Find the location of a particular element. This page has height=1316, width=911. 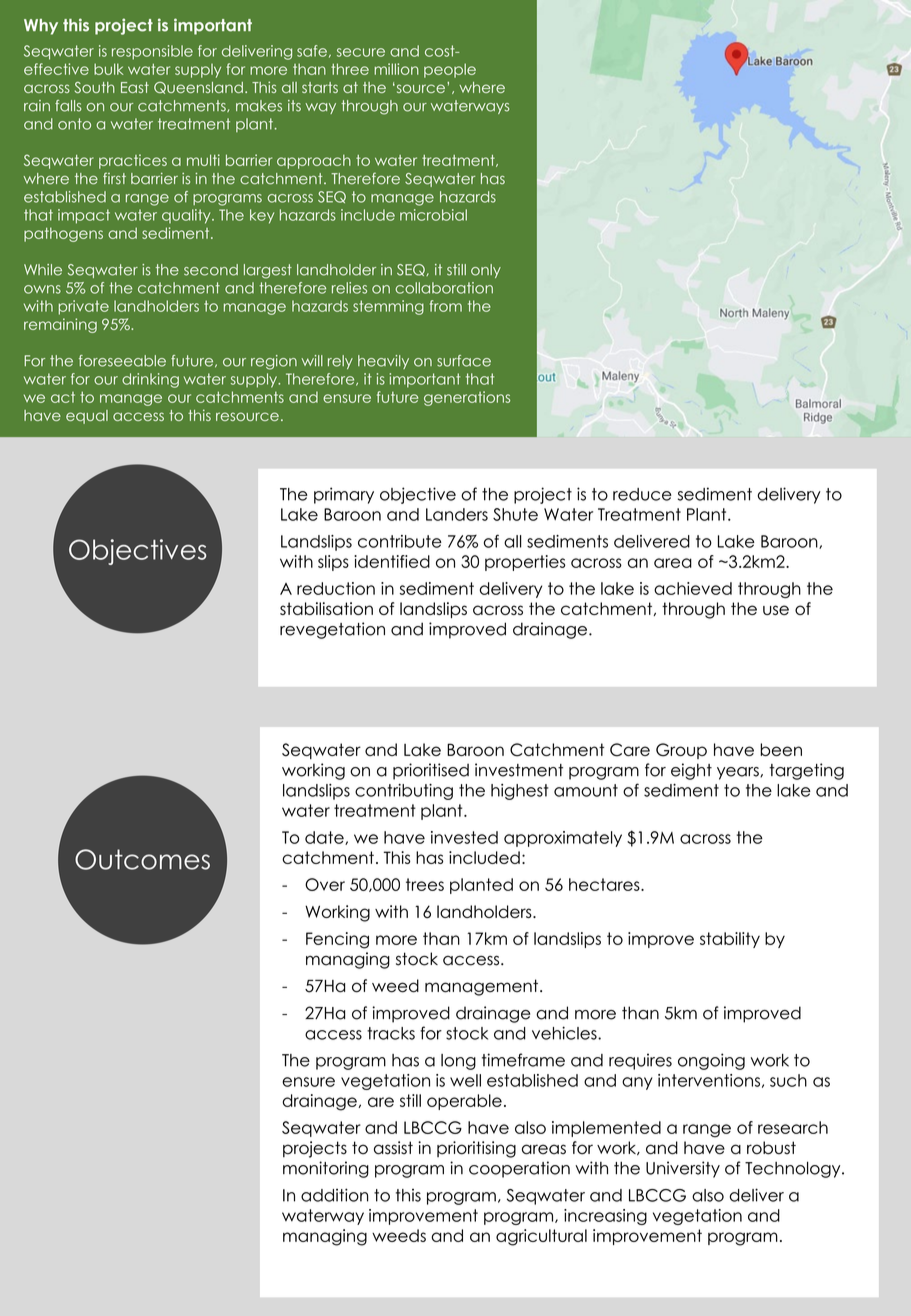

people is located at coordinates (450, 70).
